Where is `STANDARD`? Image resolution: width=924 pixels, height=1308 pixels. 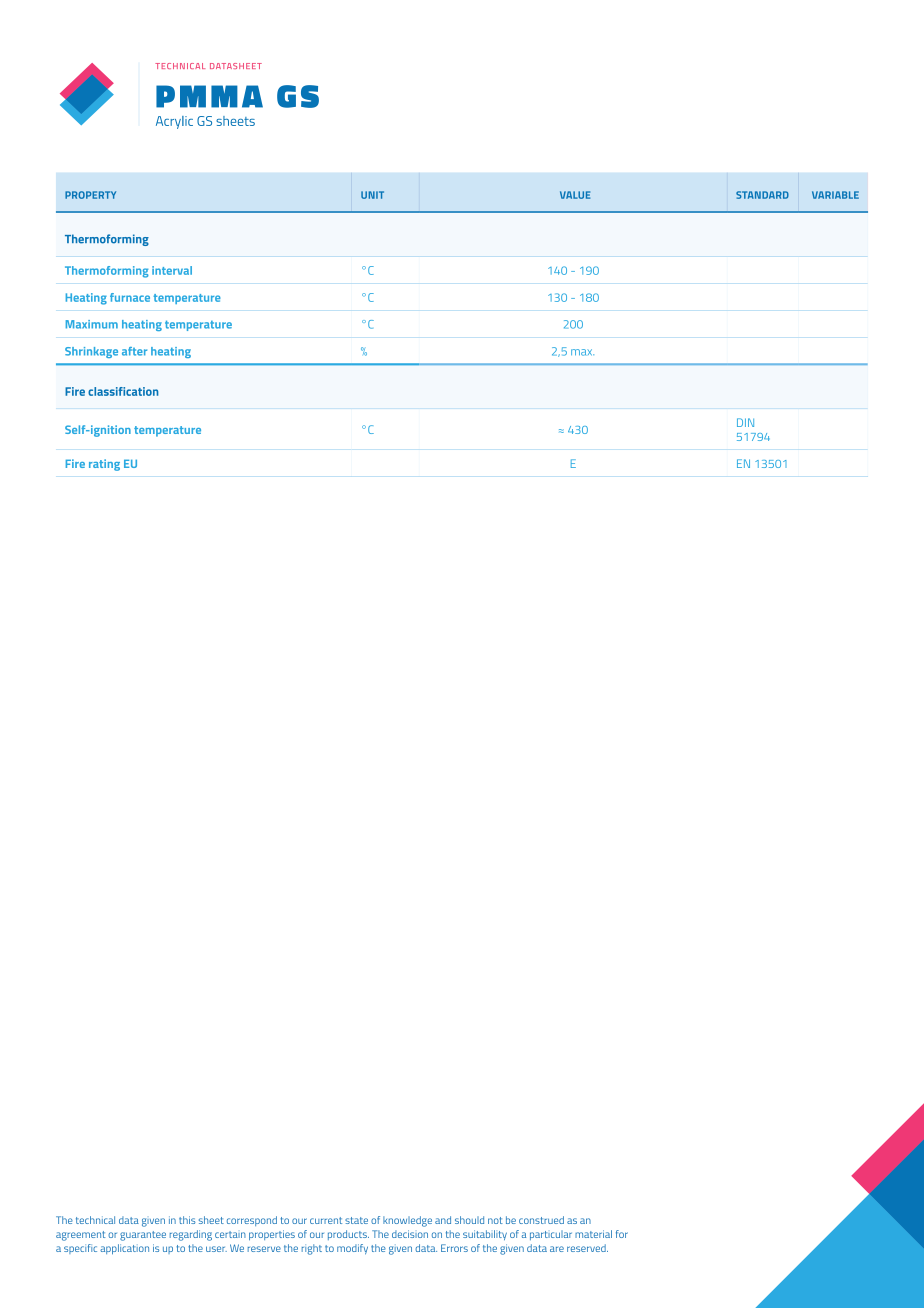
STANDARD is located at coordinates (762, 195).
